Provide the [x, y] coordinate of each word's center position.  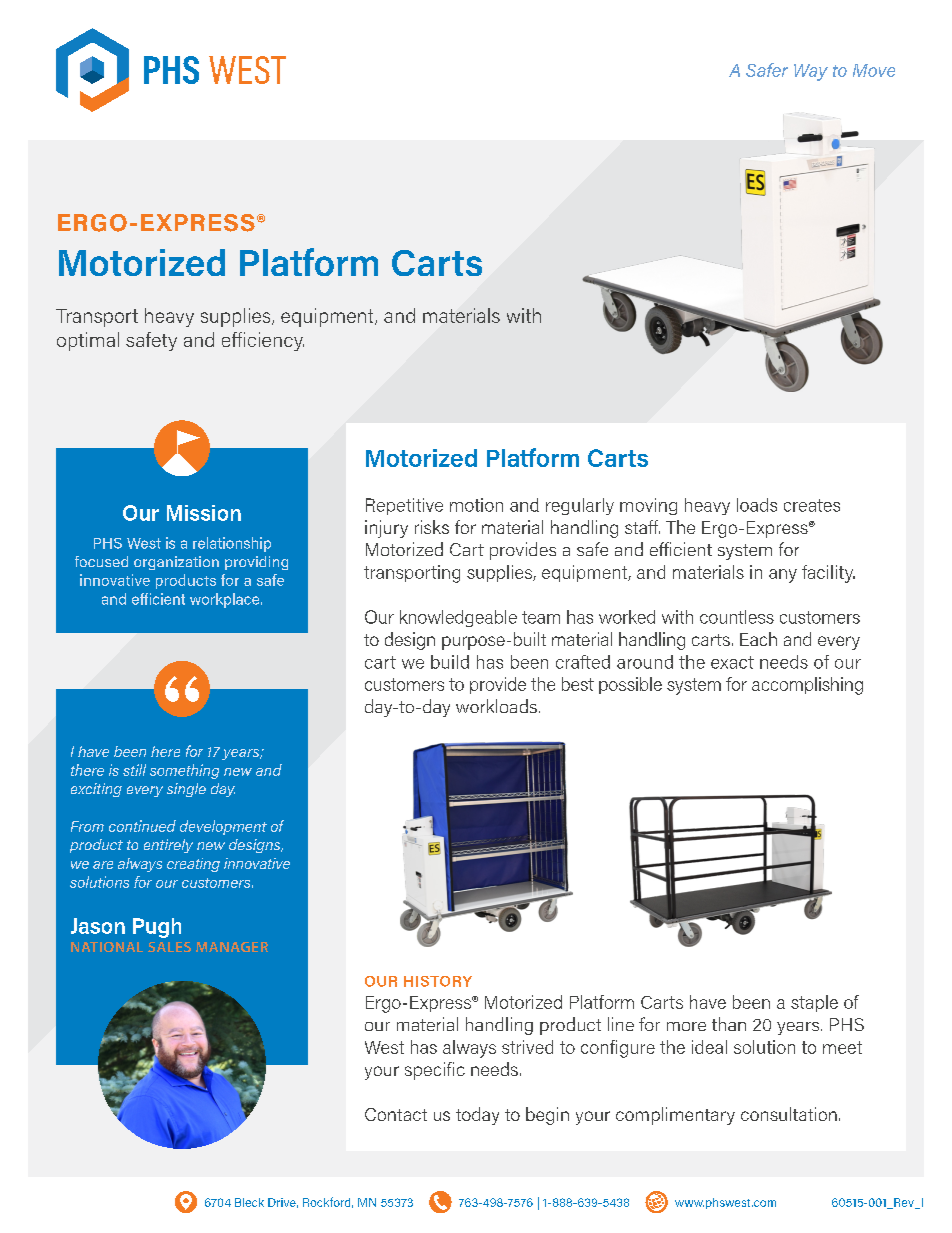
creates [812, 505]
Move [874, 70]
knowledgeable [458, 618]
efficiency [263, 341]
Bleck [249, 1202]
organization [176, 563]
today [477, 1116]
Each [758, 639]
